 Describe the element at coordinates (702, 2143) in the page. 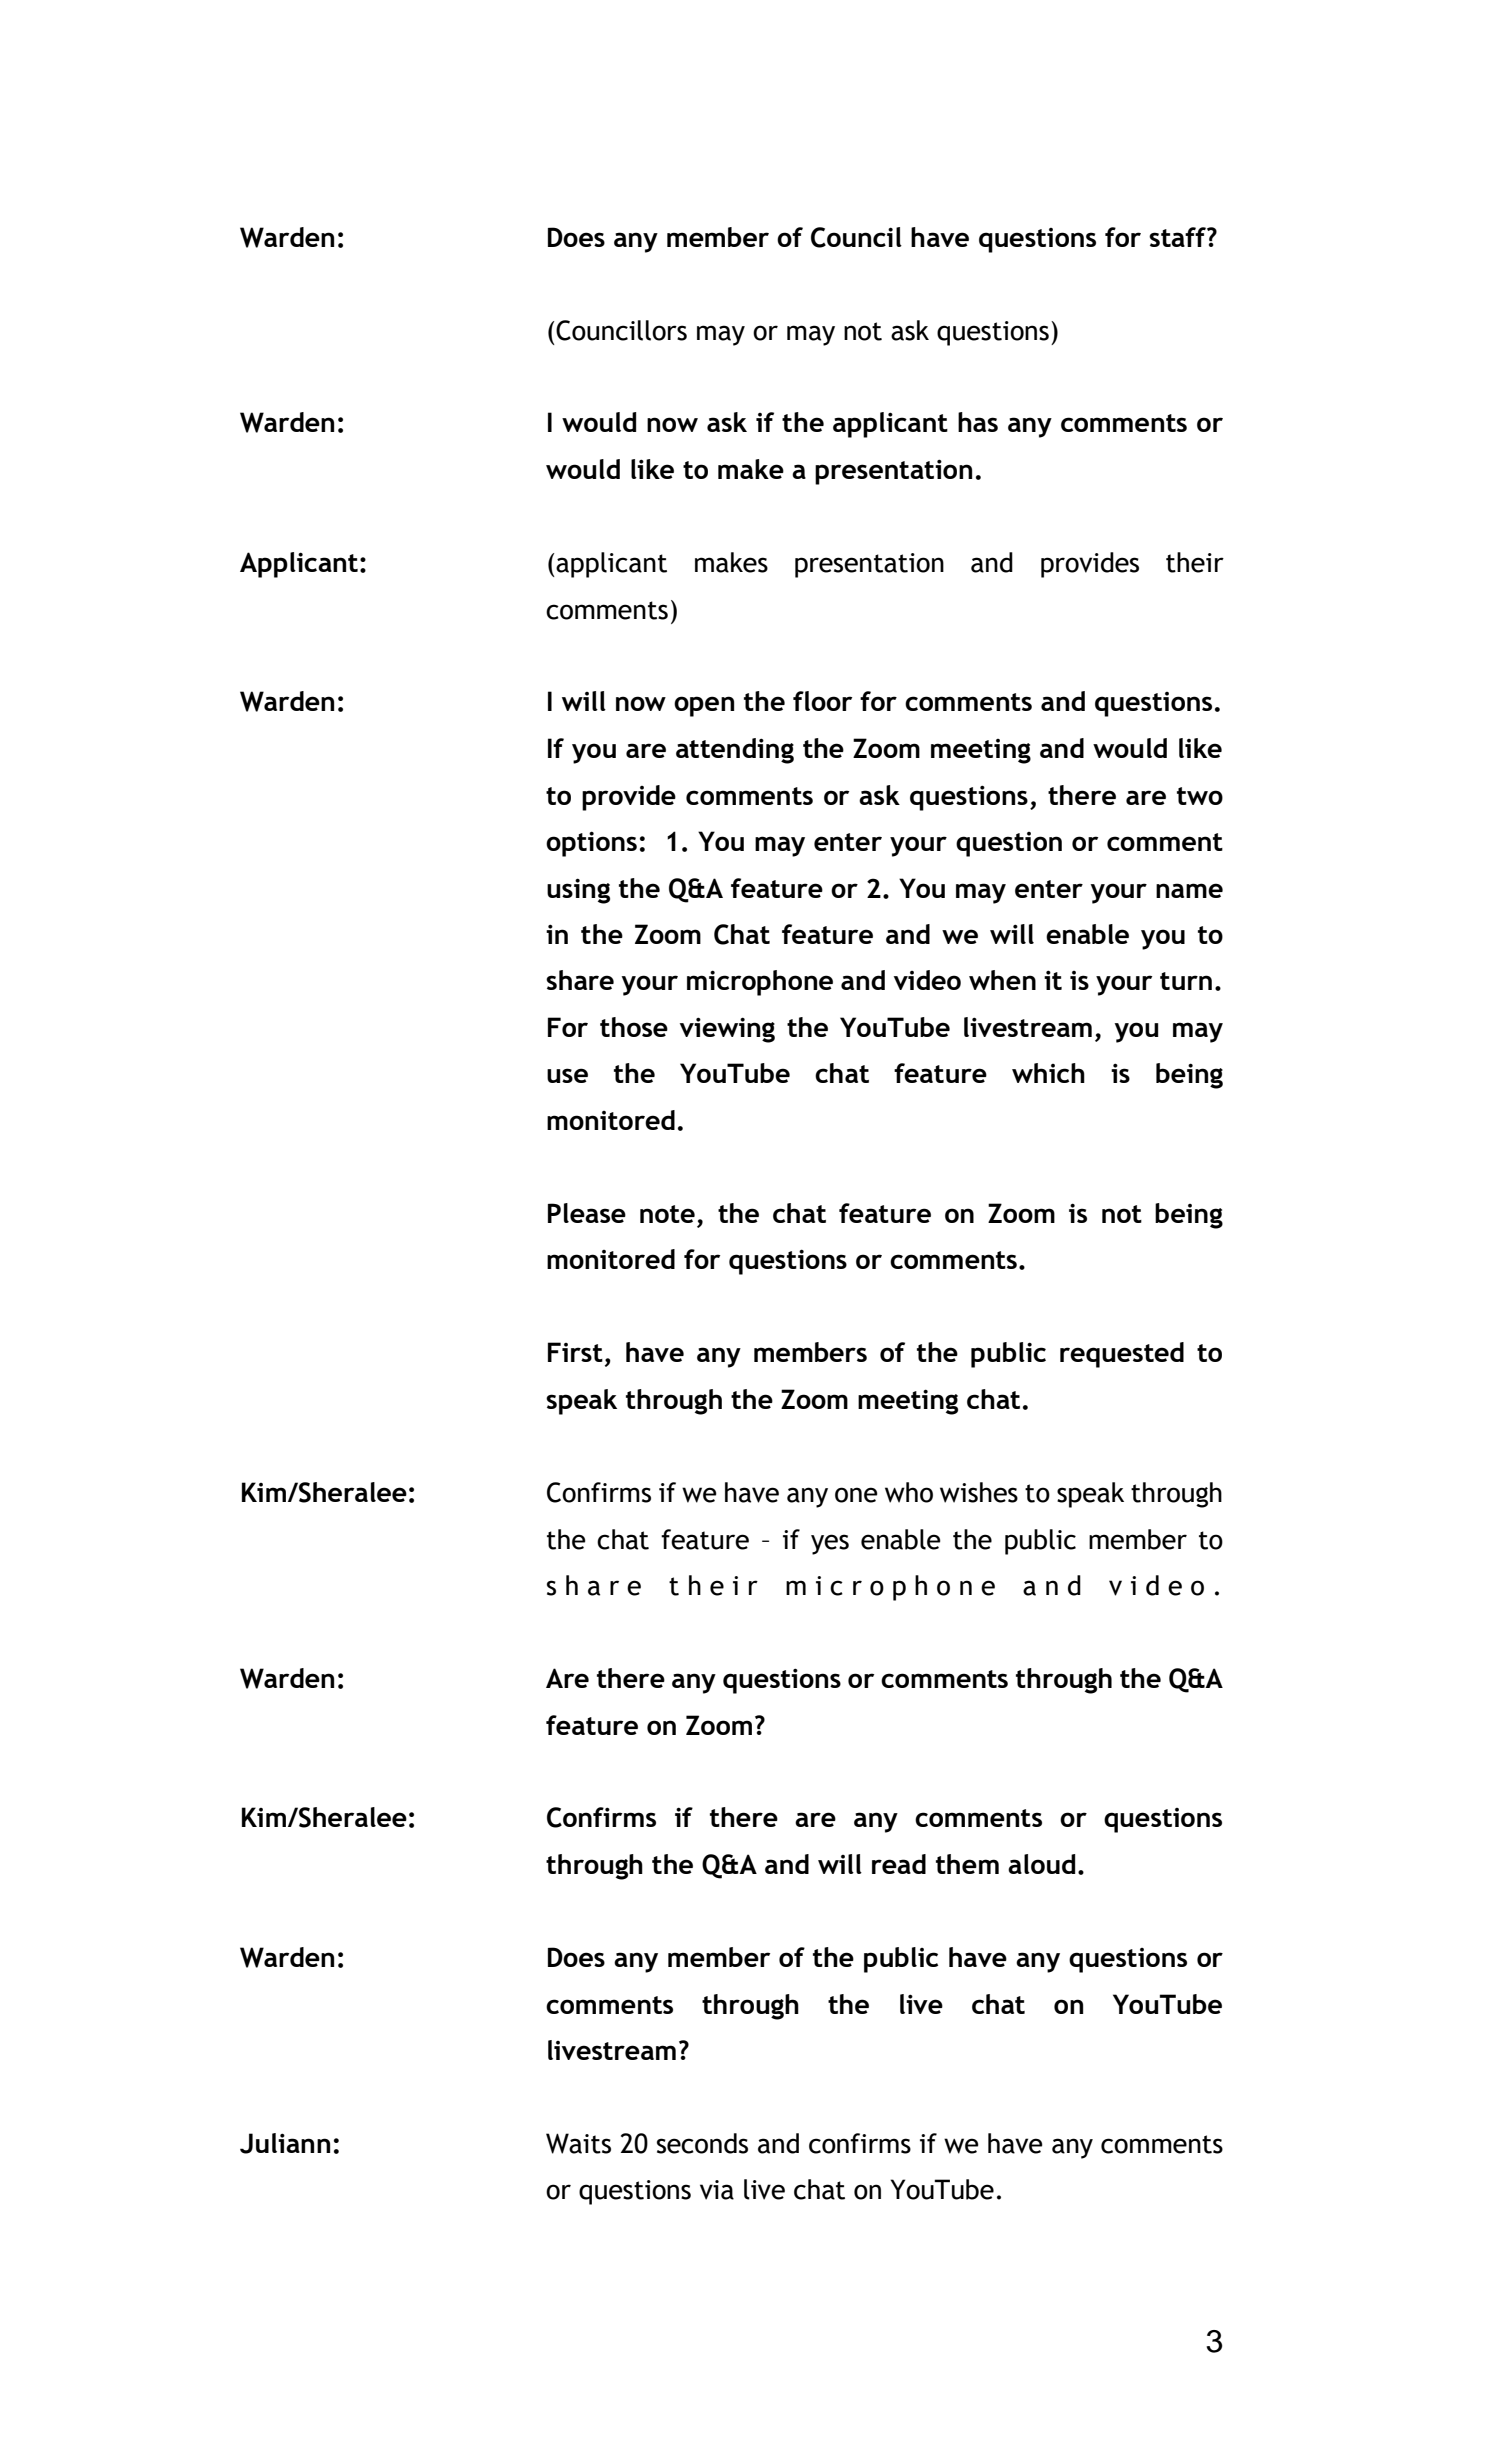

I see `seconds` at that location.
